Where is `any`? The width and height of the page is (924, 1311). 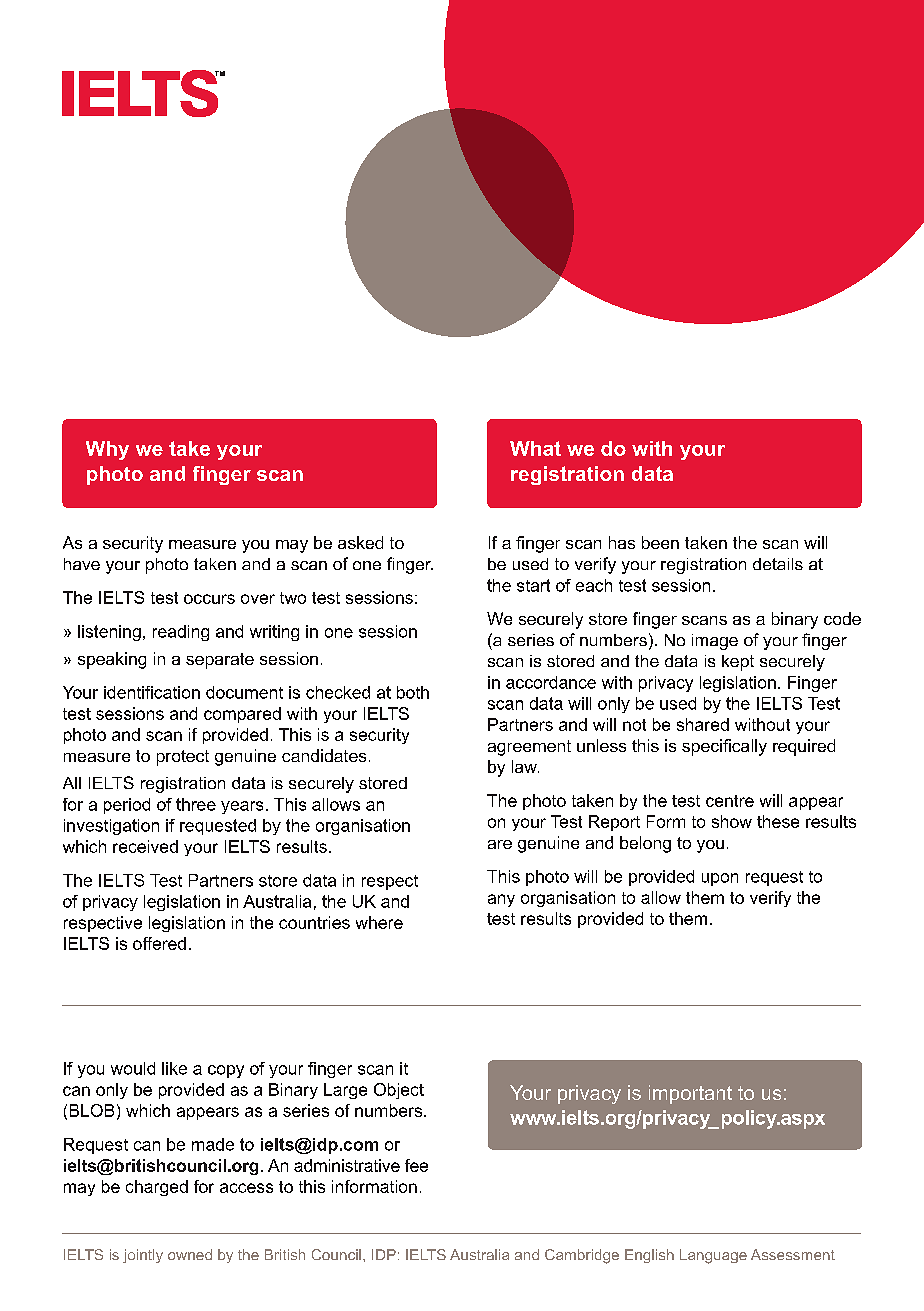
any is located at coordinates (501, 900).
